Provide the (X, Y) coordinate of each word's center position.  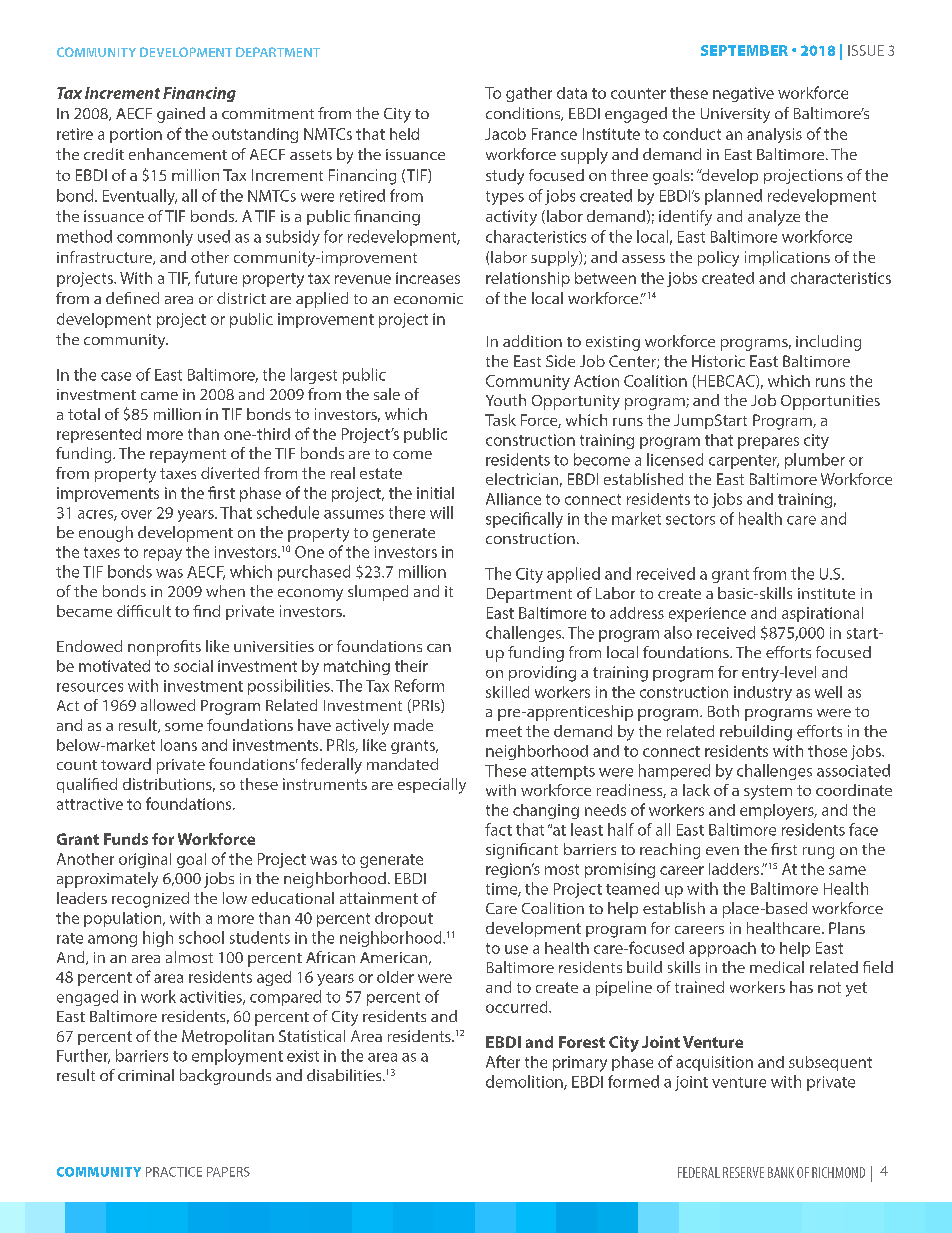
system (768, 792)
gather (529, 94)
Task (500, 420)
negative (743, 94)
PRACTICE (174, 1172)
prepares (768, 443)
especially (432, 786)
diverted (230, 473)
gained (181, 115)
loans (179, 745)
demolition (525, 1082)
